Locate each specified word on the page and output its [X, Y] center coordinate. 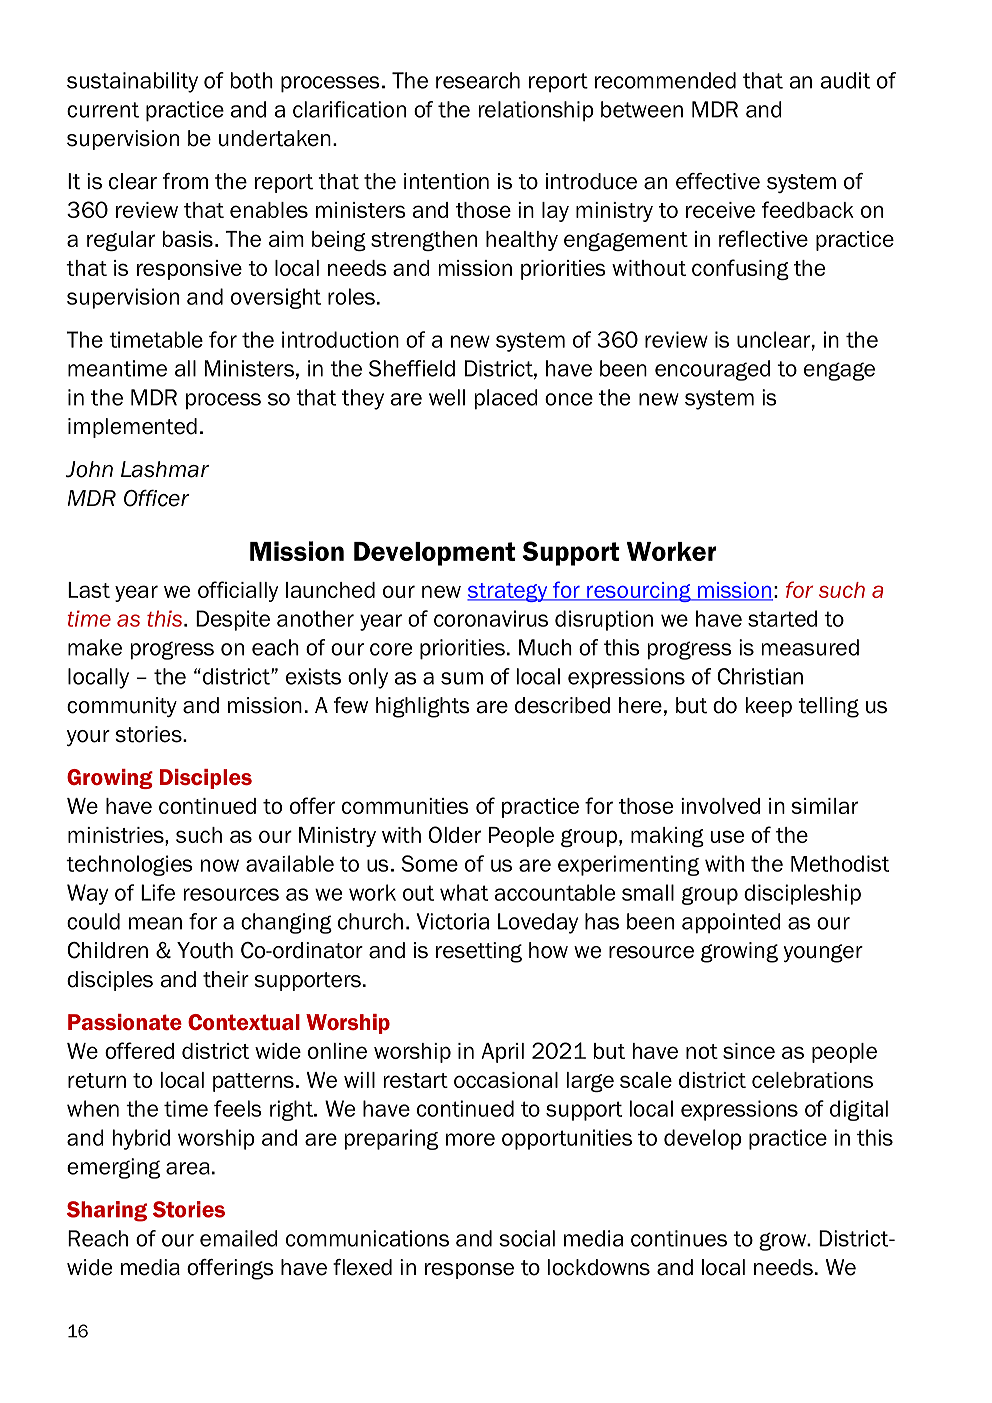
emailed [239, 1238]
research [478, 80]
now [220, 865]
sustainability [132, 82]
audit [845, 80]
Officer [157, 498]
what [464, 892]
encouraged [712, 370]
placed [506, 399]
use [727, 836]
